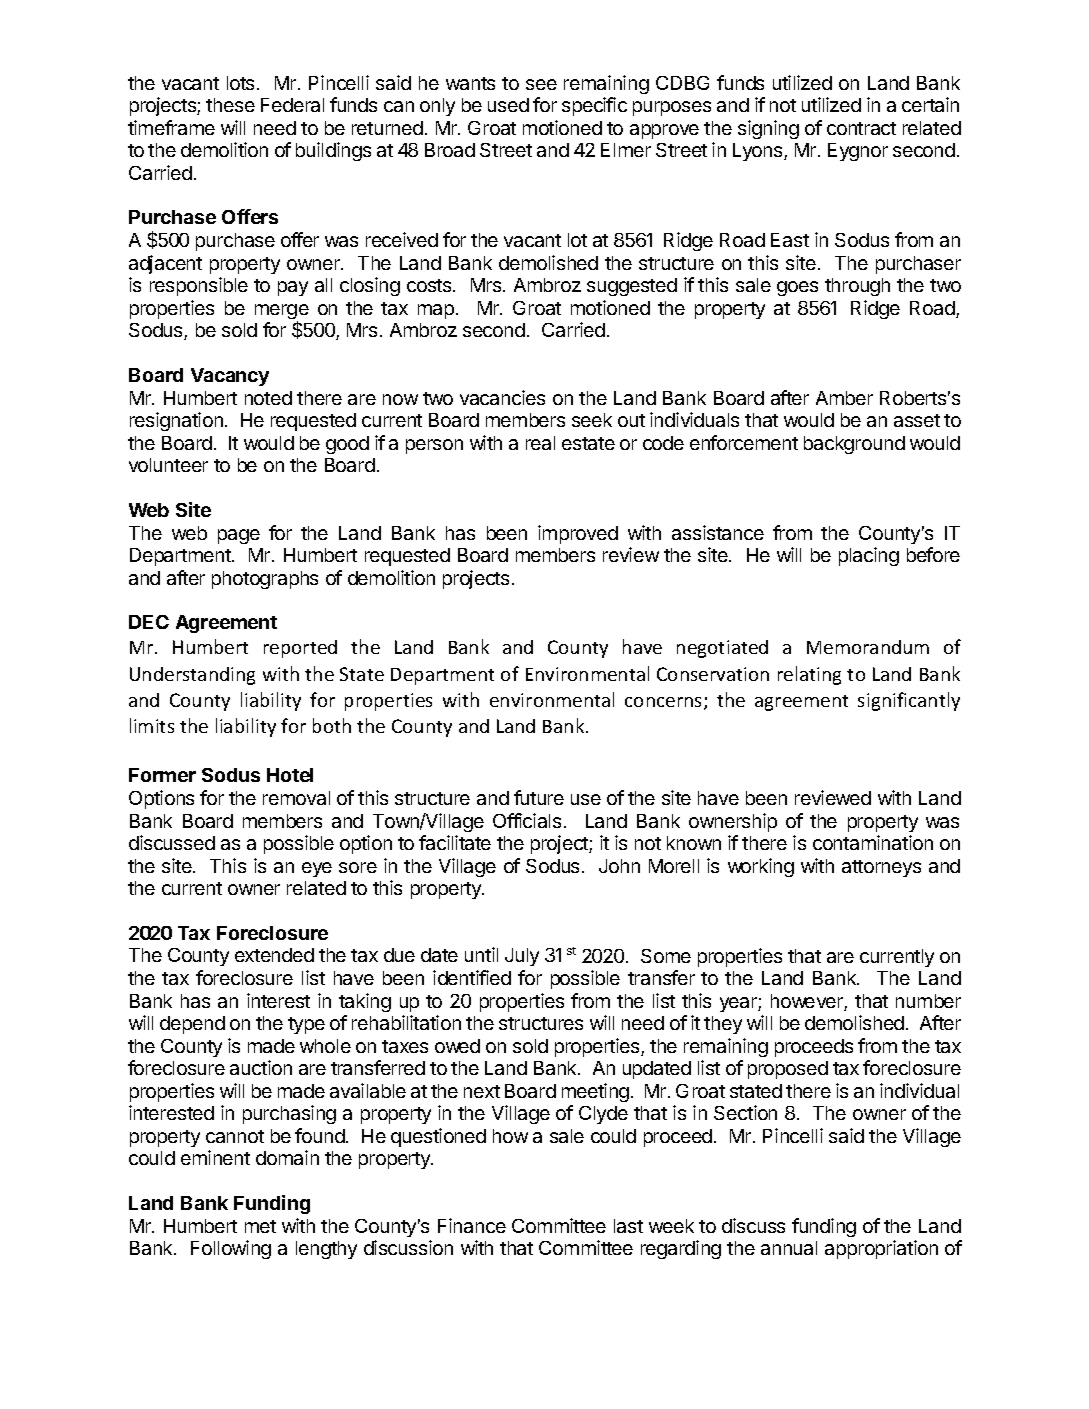 The width and height of the image is (1089, 1409). What do you see at coordinates (508, 105) in the image?
I see `used` at bounding box center [508, 105].
